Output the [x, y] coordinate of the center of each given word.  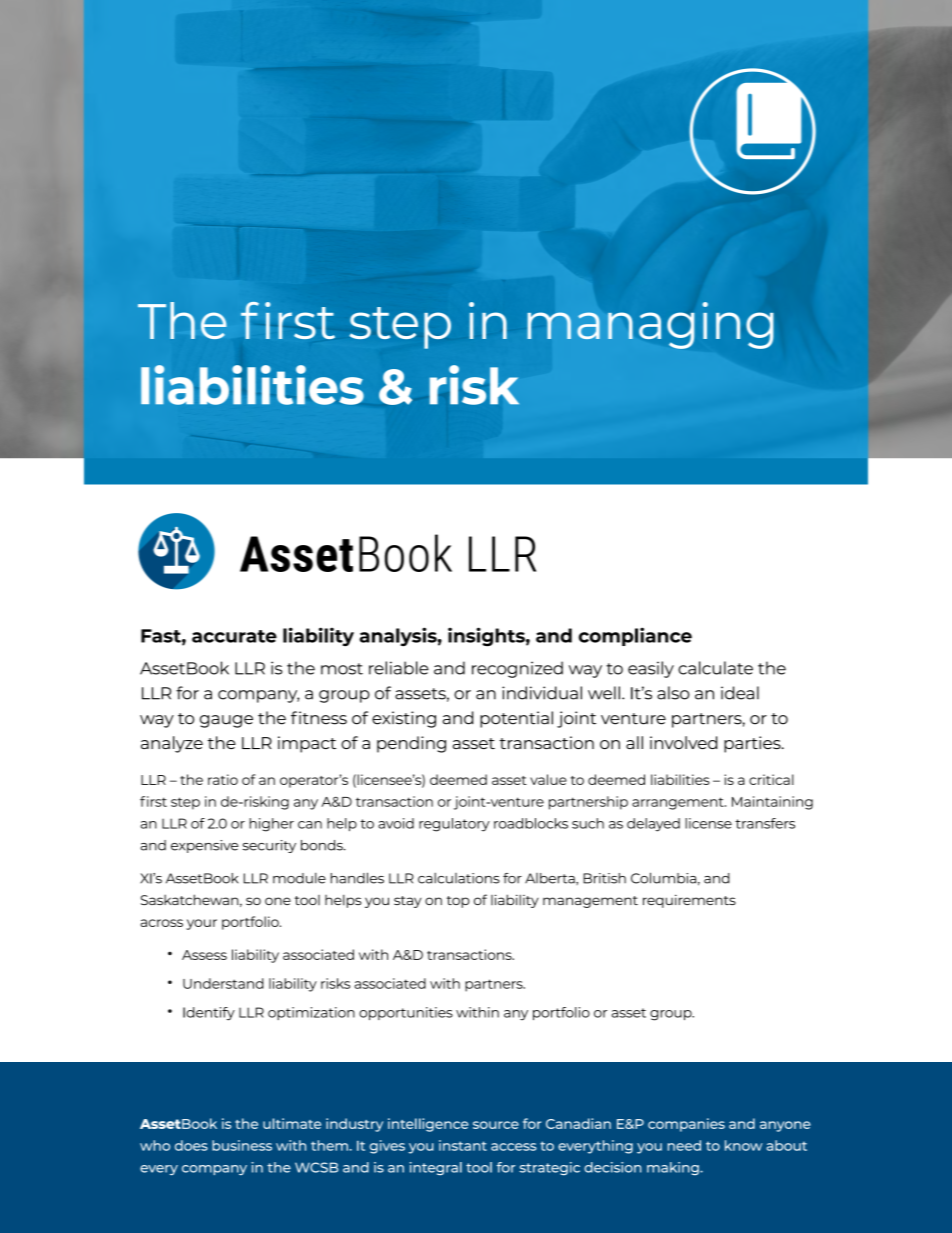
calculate [715, 668]
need [684, 1145]
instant [463, 1145]
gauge [226, 721]
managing [650, 325]
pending [411, 744]
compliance [635, 636]
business [242, 1145]
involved [683, 742]
